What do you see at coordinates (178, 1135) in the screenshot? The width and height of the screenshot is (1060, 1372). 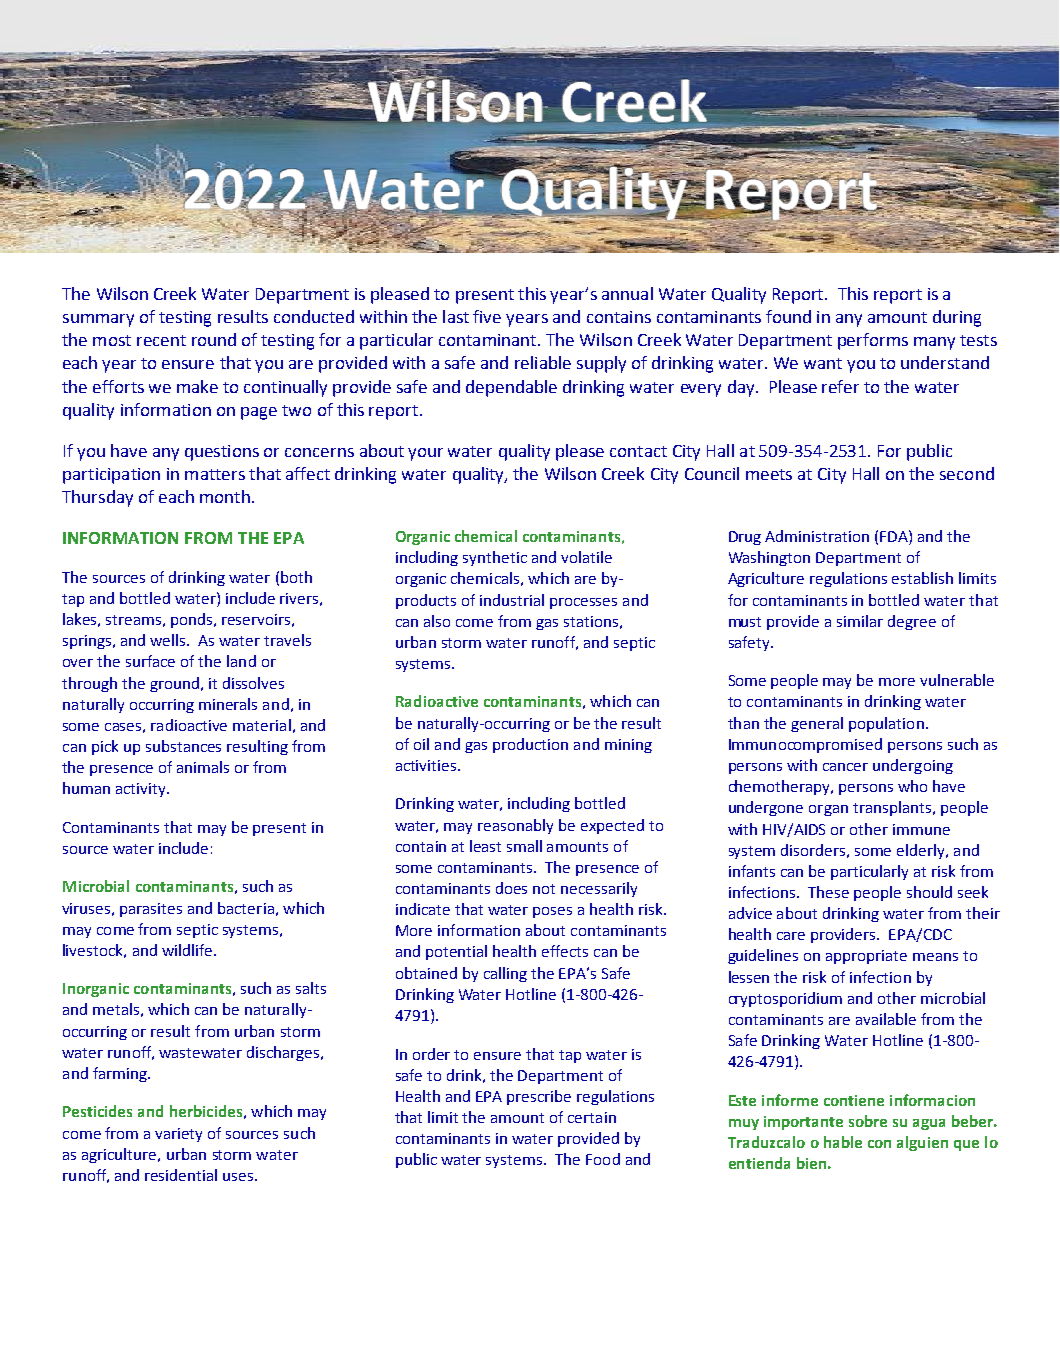 I see `variety` at bounding box center [178, 1135].
